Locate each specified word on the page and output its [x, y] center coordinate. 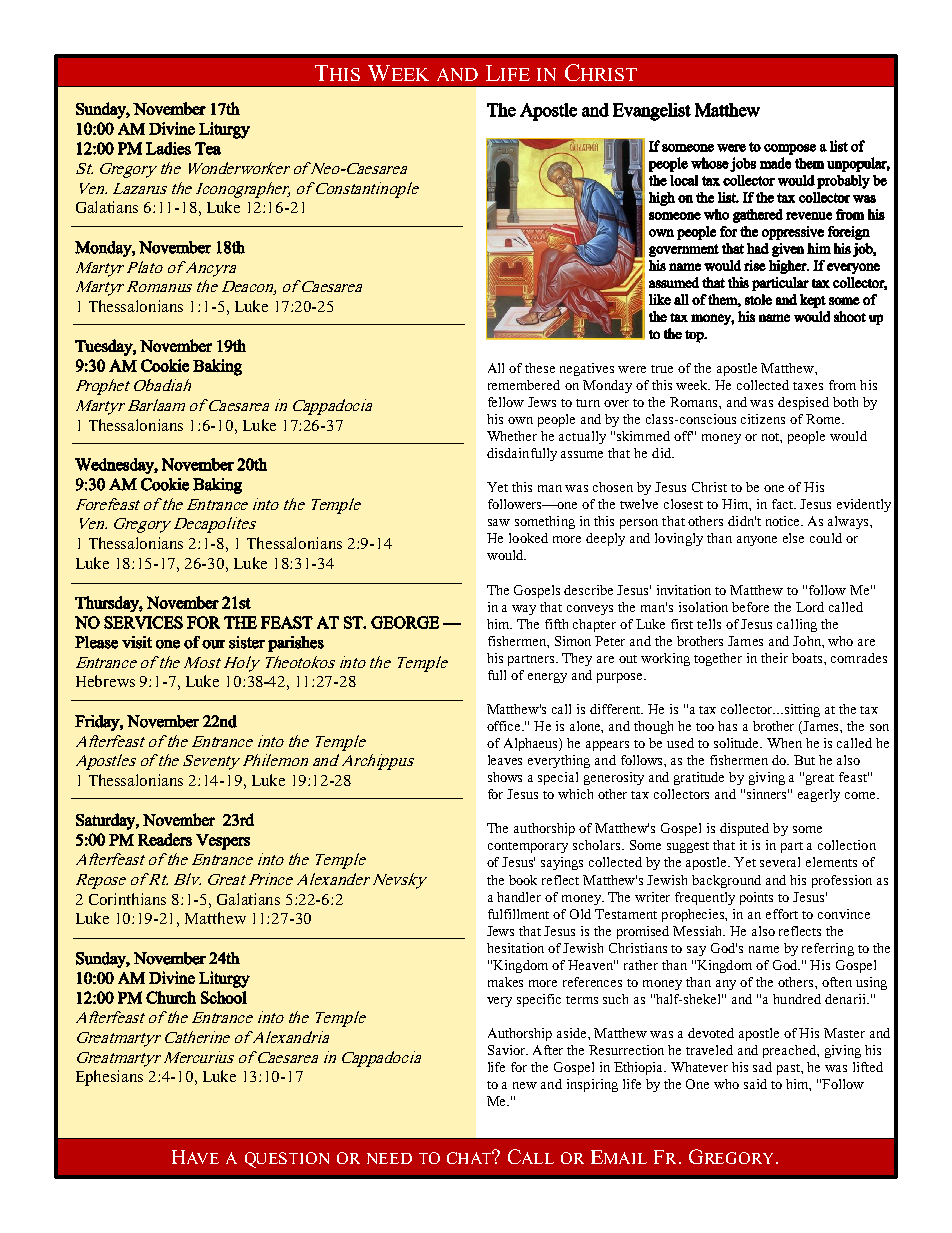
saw [499, 522]
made [775, 163]
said [755, 1084]
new [525, 1085]
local [684, 180]
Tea [208, 148]
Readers [165, 839]
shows [505, 777]
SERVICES [143, 622]
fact [784, 504]
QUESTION [287, 1160]
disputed [744, 829]
